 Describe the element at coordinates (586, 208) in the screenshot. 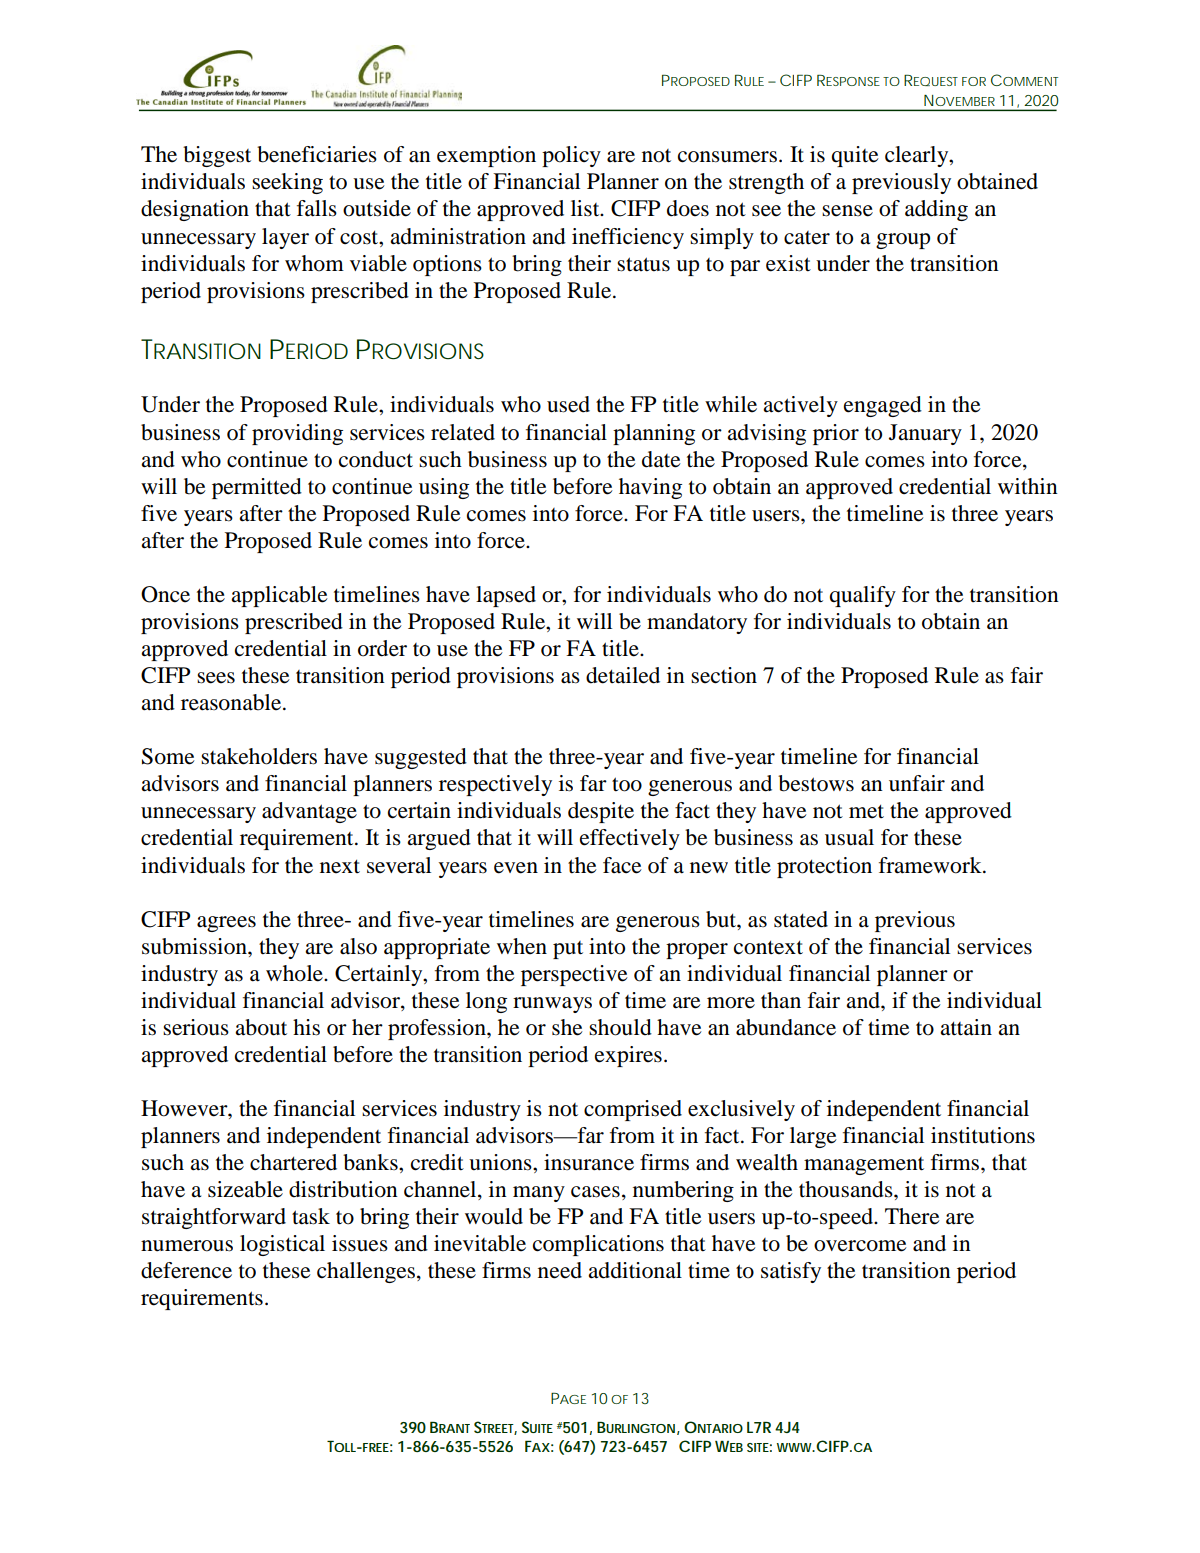

I see `list` at that location.
